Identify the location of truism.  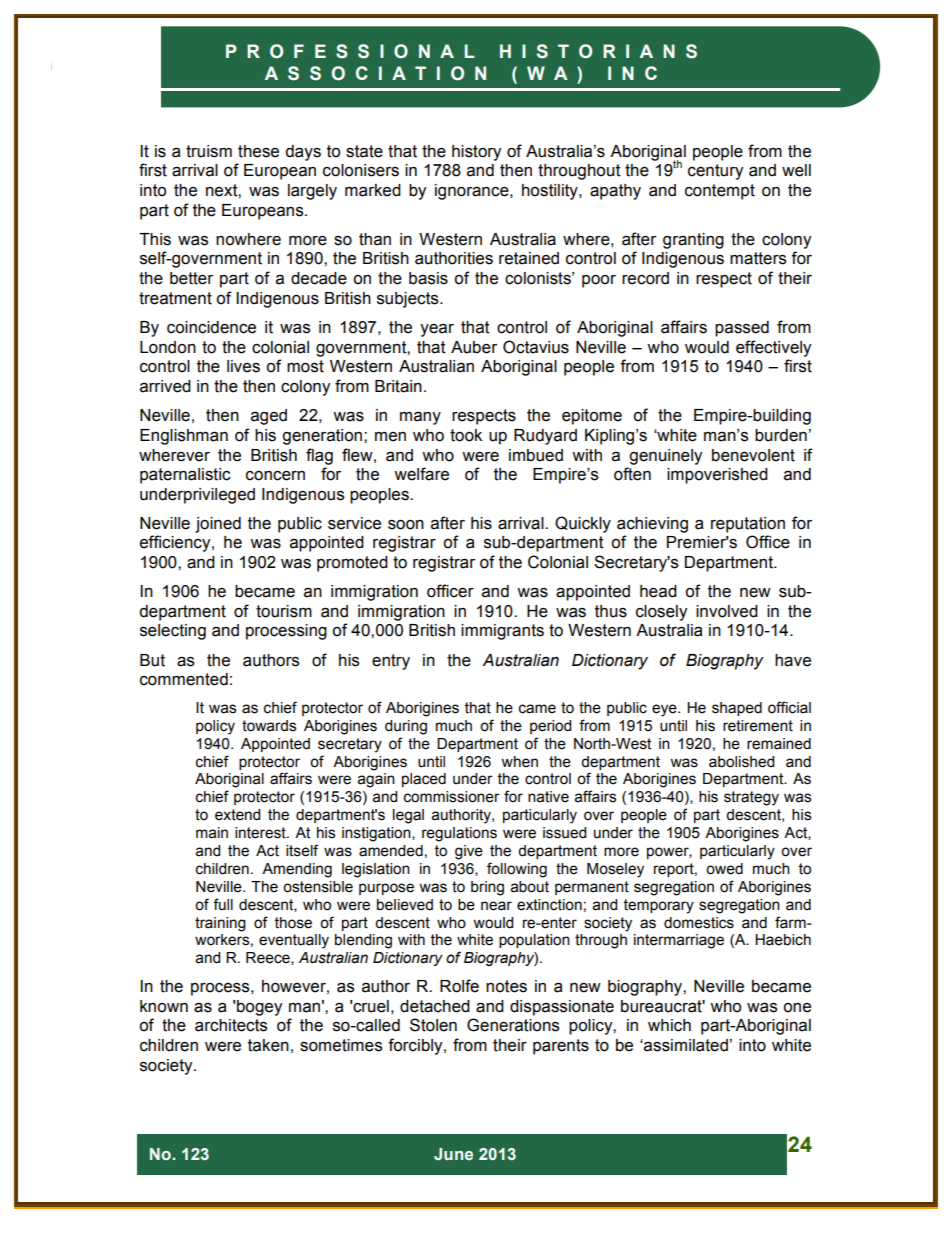
(209, 151).
